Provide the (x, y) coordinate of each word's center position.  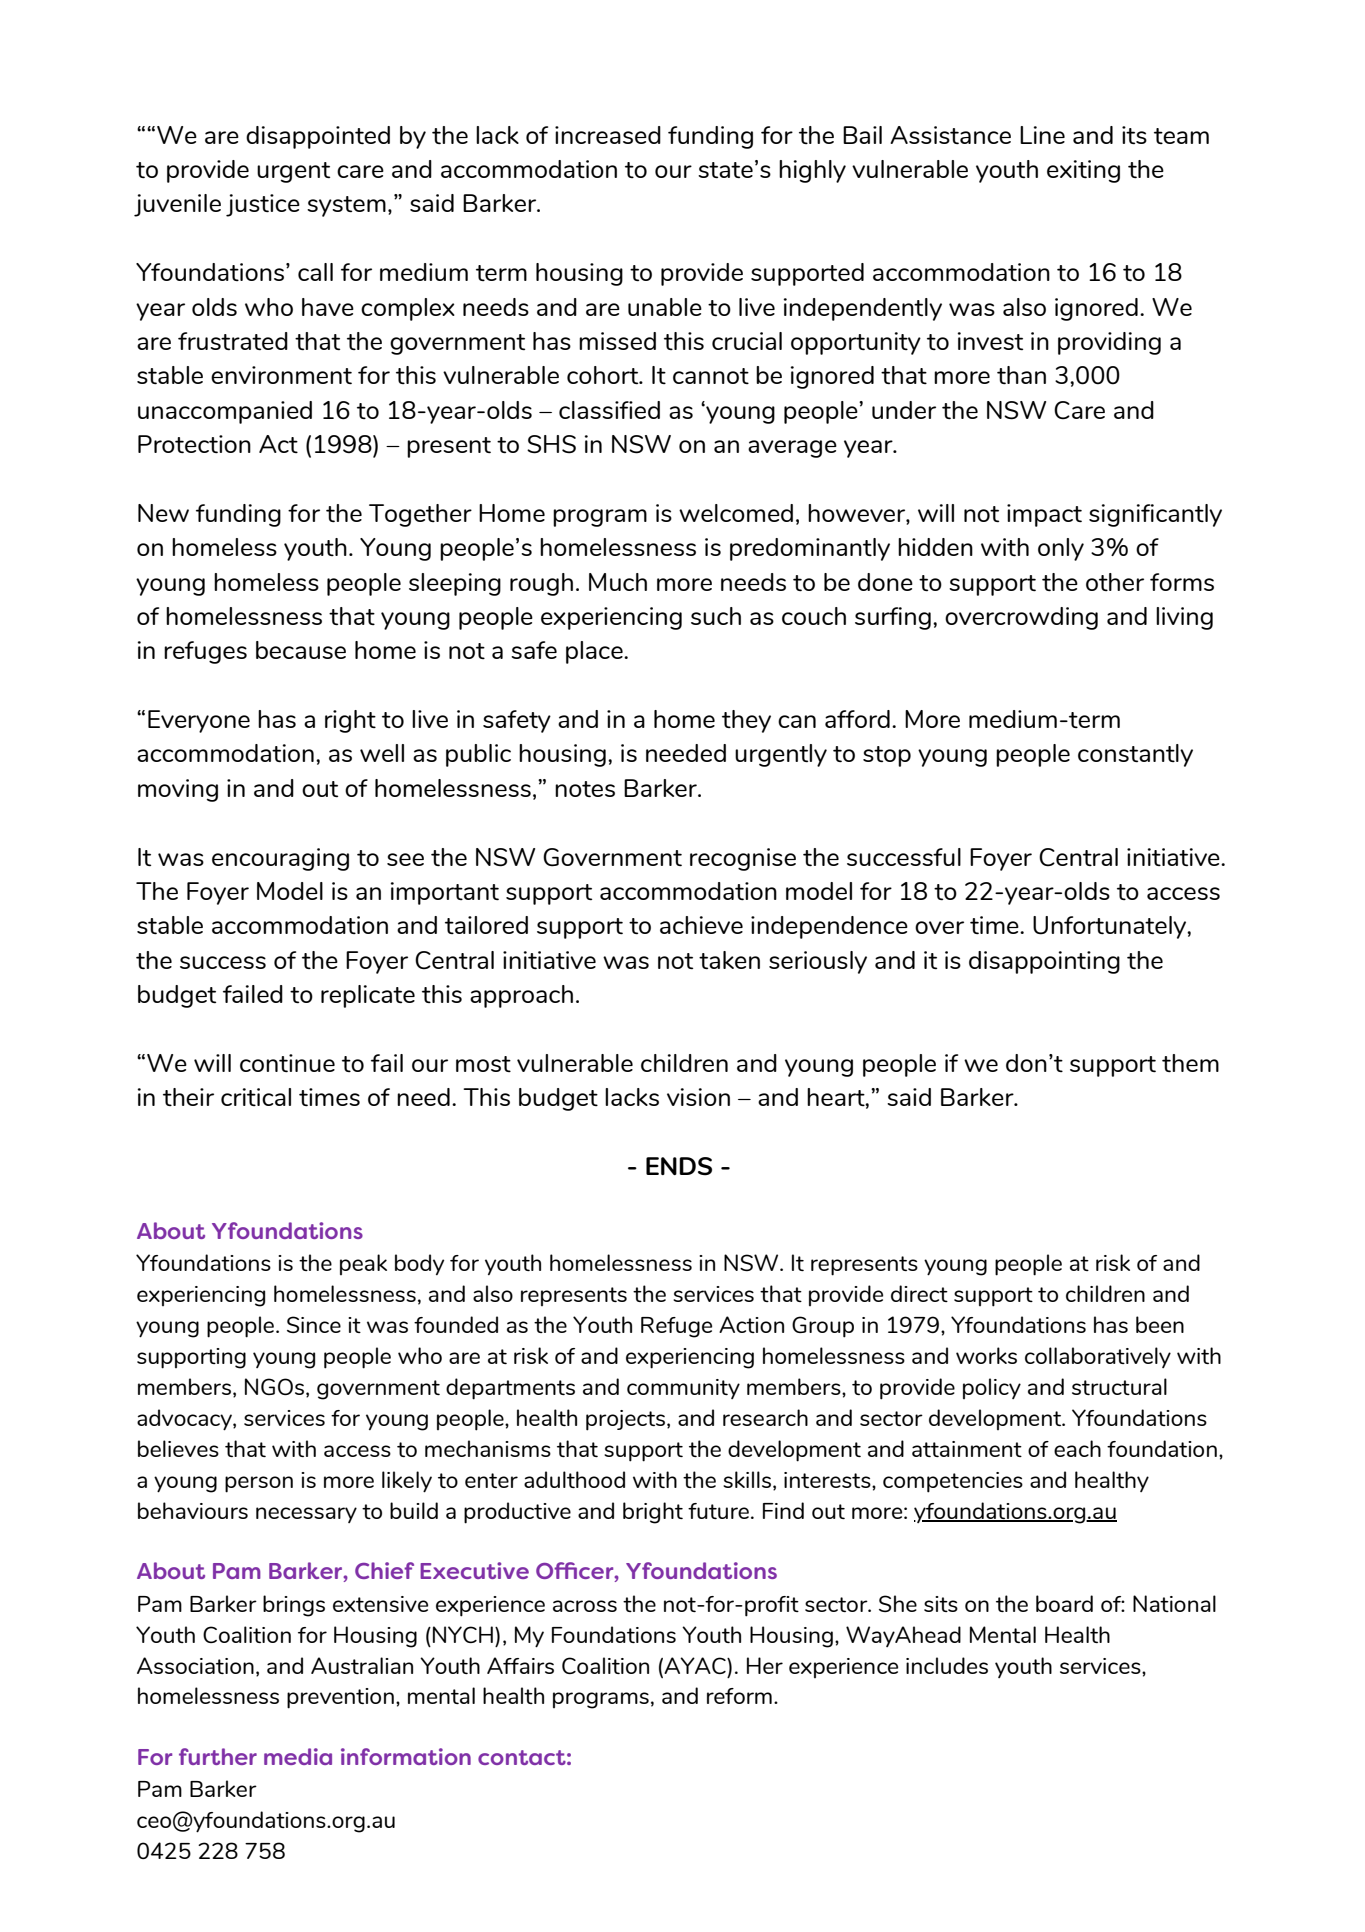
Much (618, 582)
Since (314, 1324)
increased (608, 135)
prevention (340, 1698)
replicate (368, 996)
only (1061, 549)
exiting (1083, 171)
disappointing (1044, 962)
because (301, 650)
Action (751, 1324)
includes (947, 1665)
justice (263, 205)
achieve (701, 925)
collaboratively (1098, 1357)
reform (739, 1696)
